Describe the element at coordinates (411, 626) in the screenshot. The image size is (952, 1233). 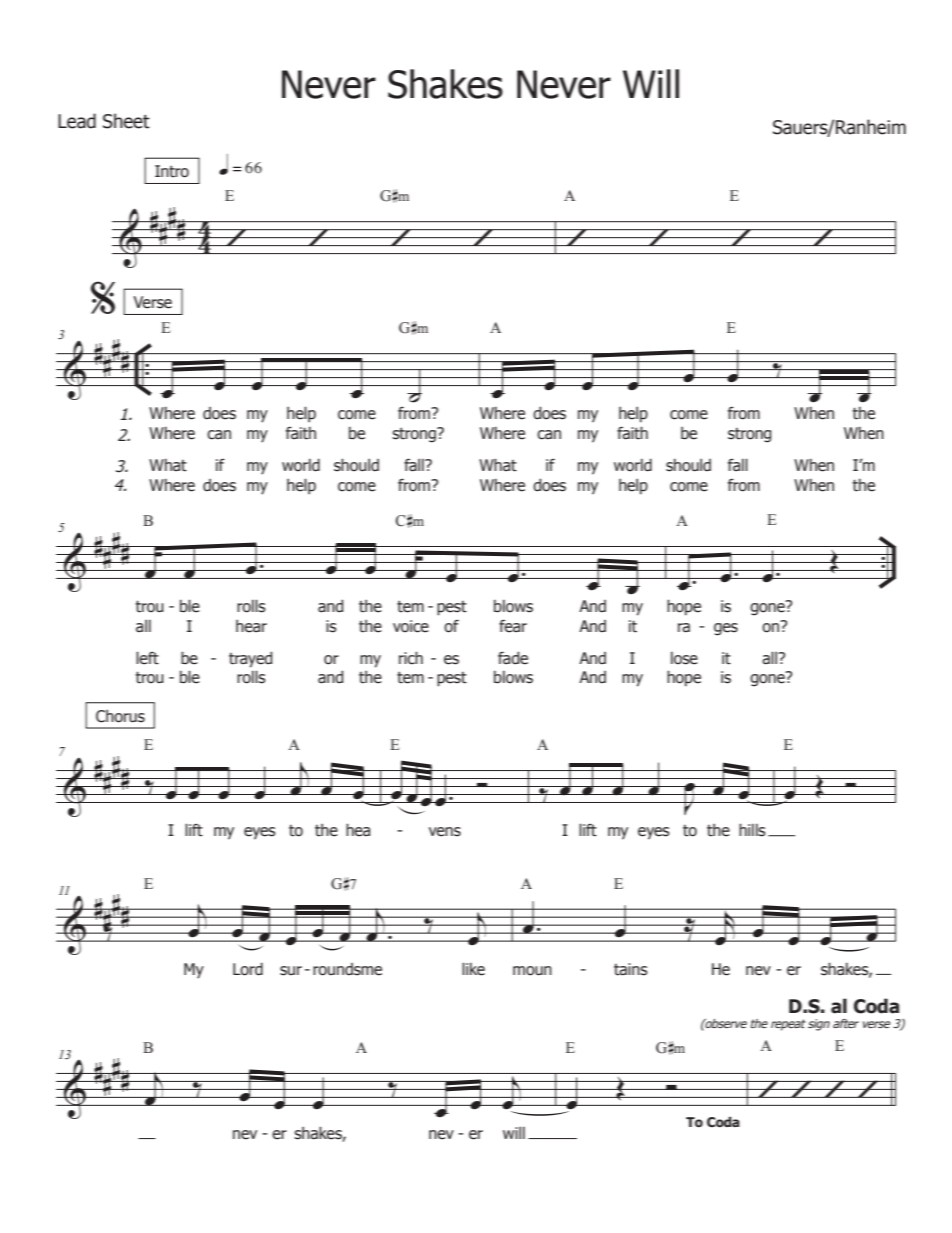
I see `voice` at that location.
